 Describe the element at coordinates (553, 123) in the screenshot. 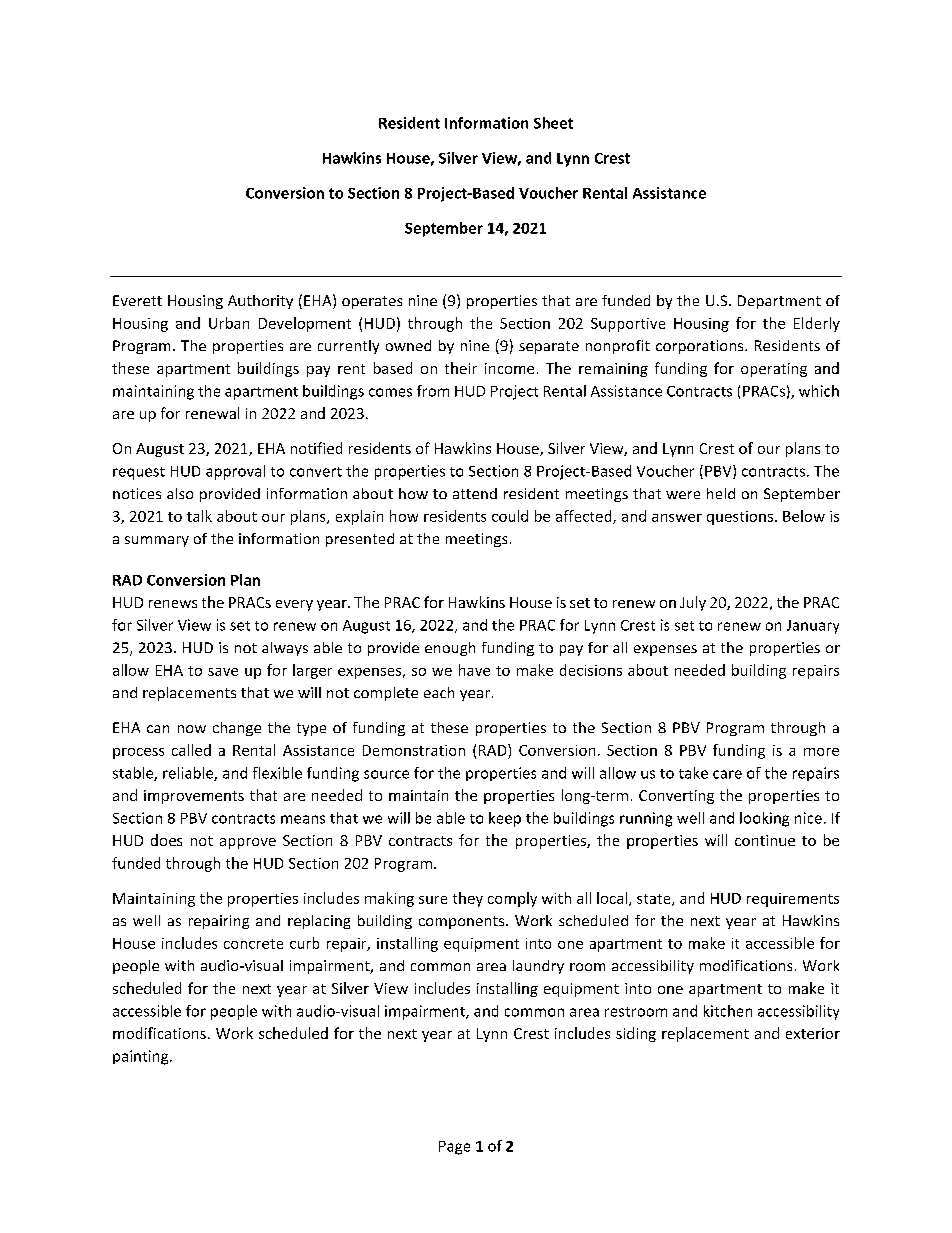

I see `Sheet` at that location.
